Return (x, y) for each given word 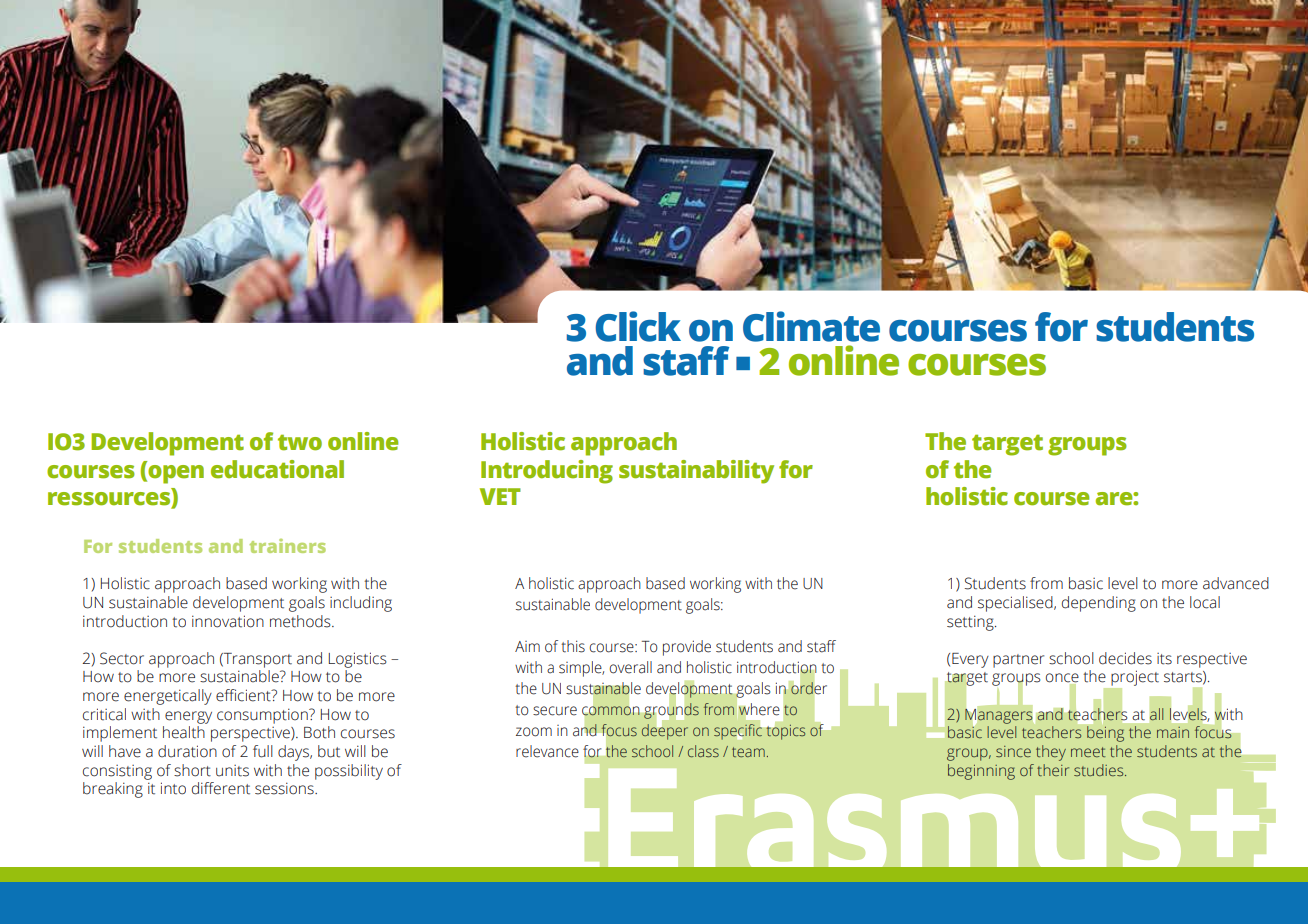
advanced (1236, 583)
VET (500, 496)
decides (1125, 658)
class (703, 751)
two (300, 442)
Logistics (358, 660)
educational (277, 469)
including (361, 604)
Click (638, 326)
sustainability (696, 472)
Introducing (547, 472)
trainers (288, 546)
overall (630, 667)
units (232, 771)
